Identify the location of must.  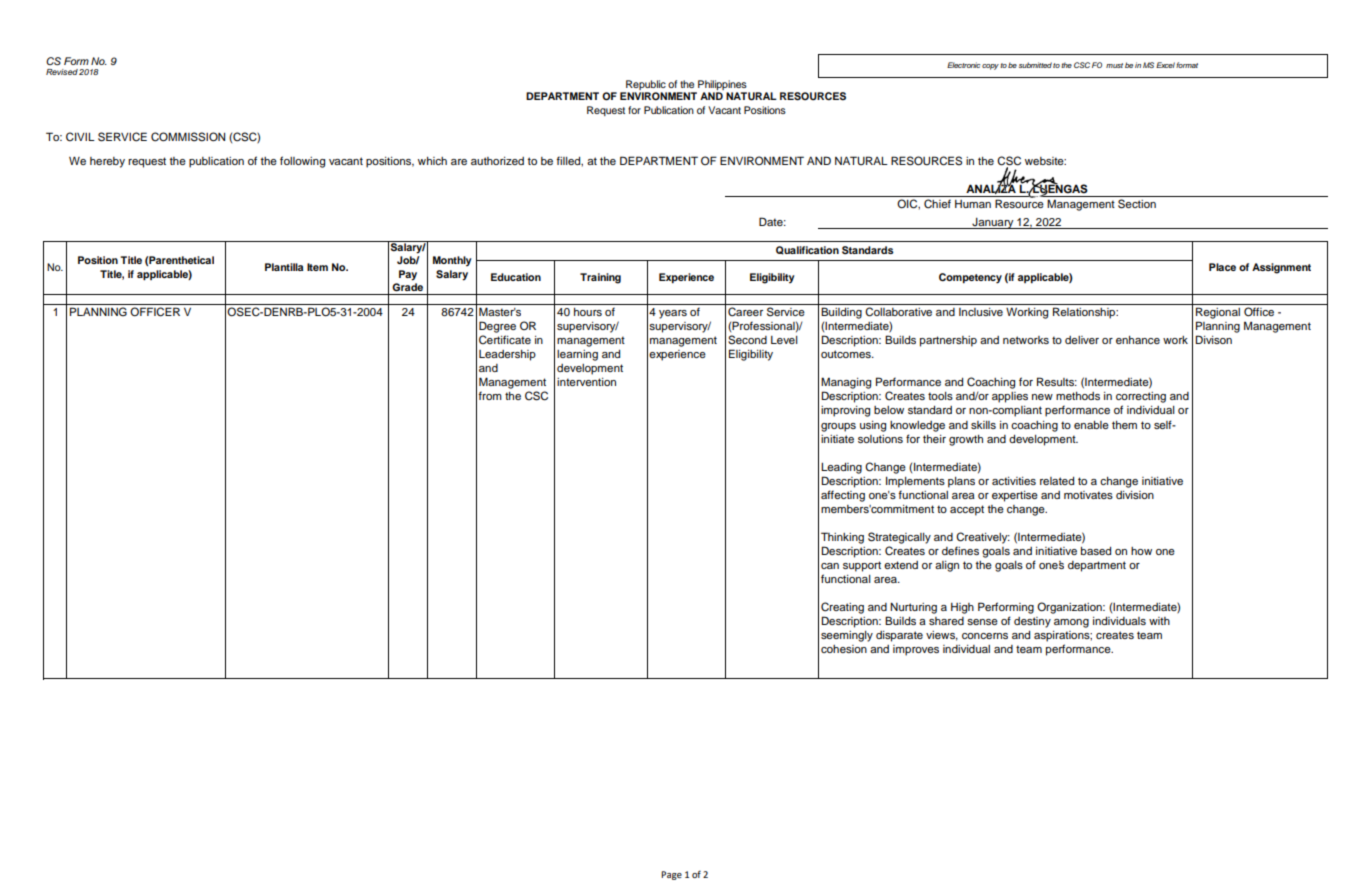
(1114, 65).
